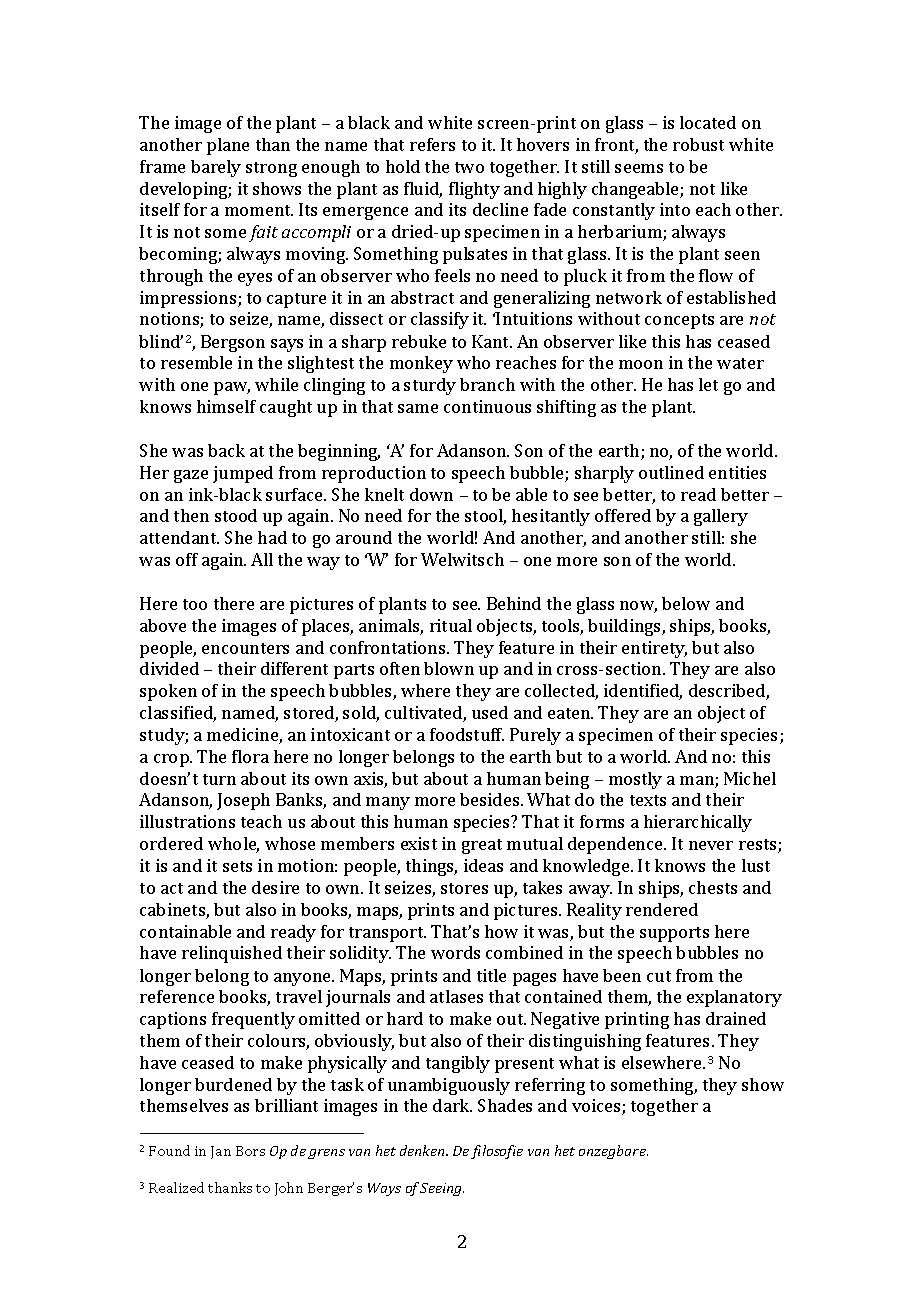  I want to click on blown, so click(449, 668).
